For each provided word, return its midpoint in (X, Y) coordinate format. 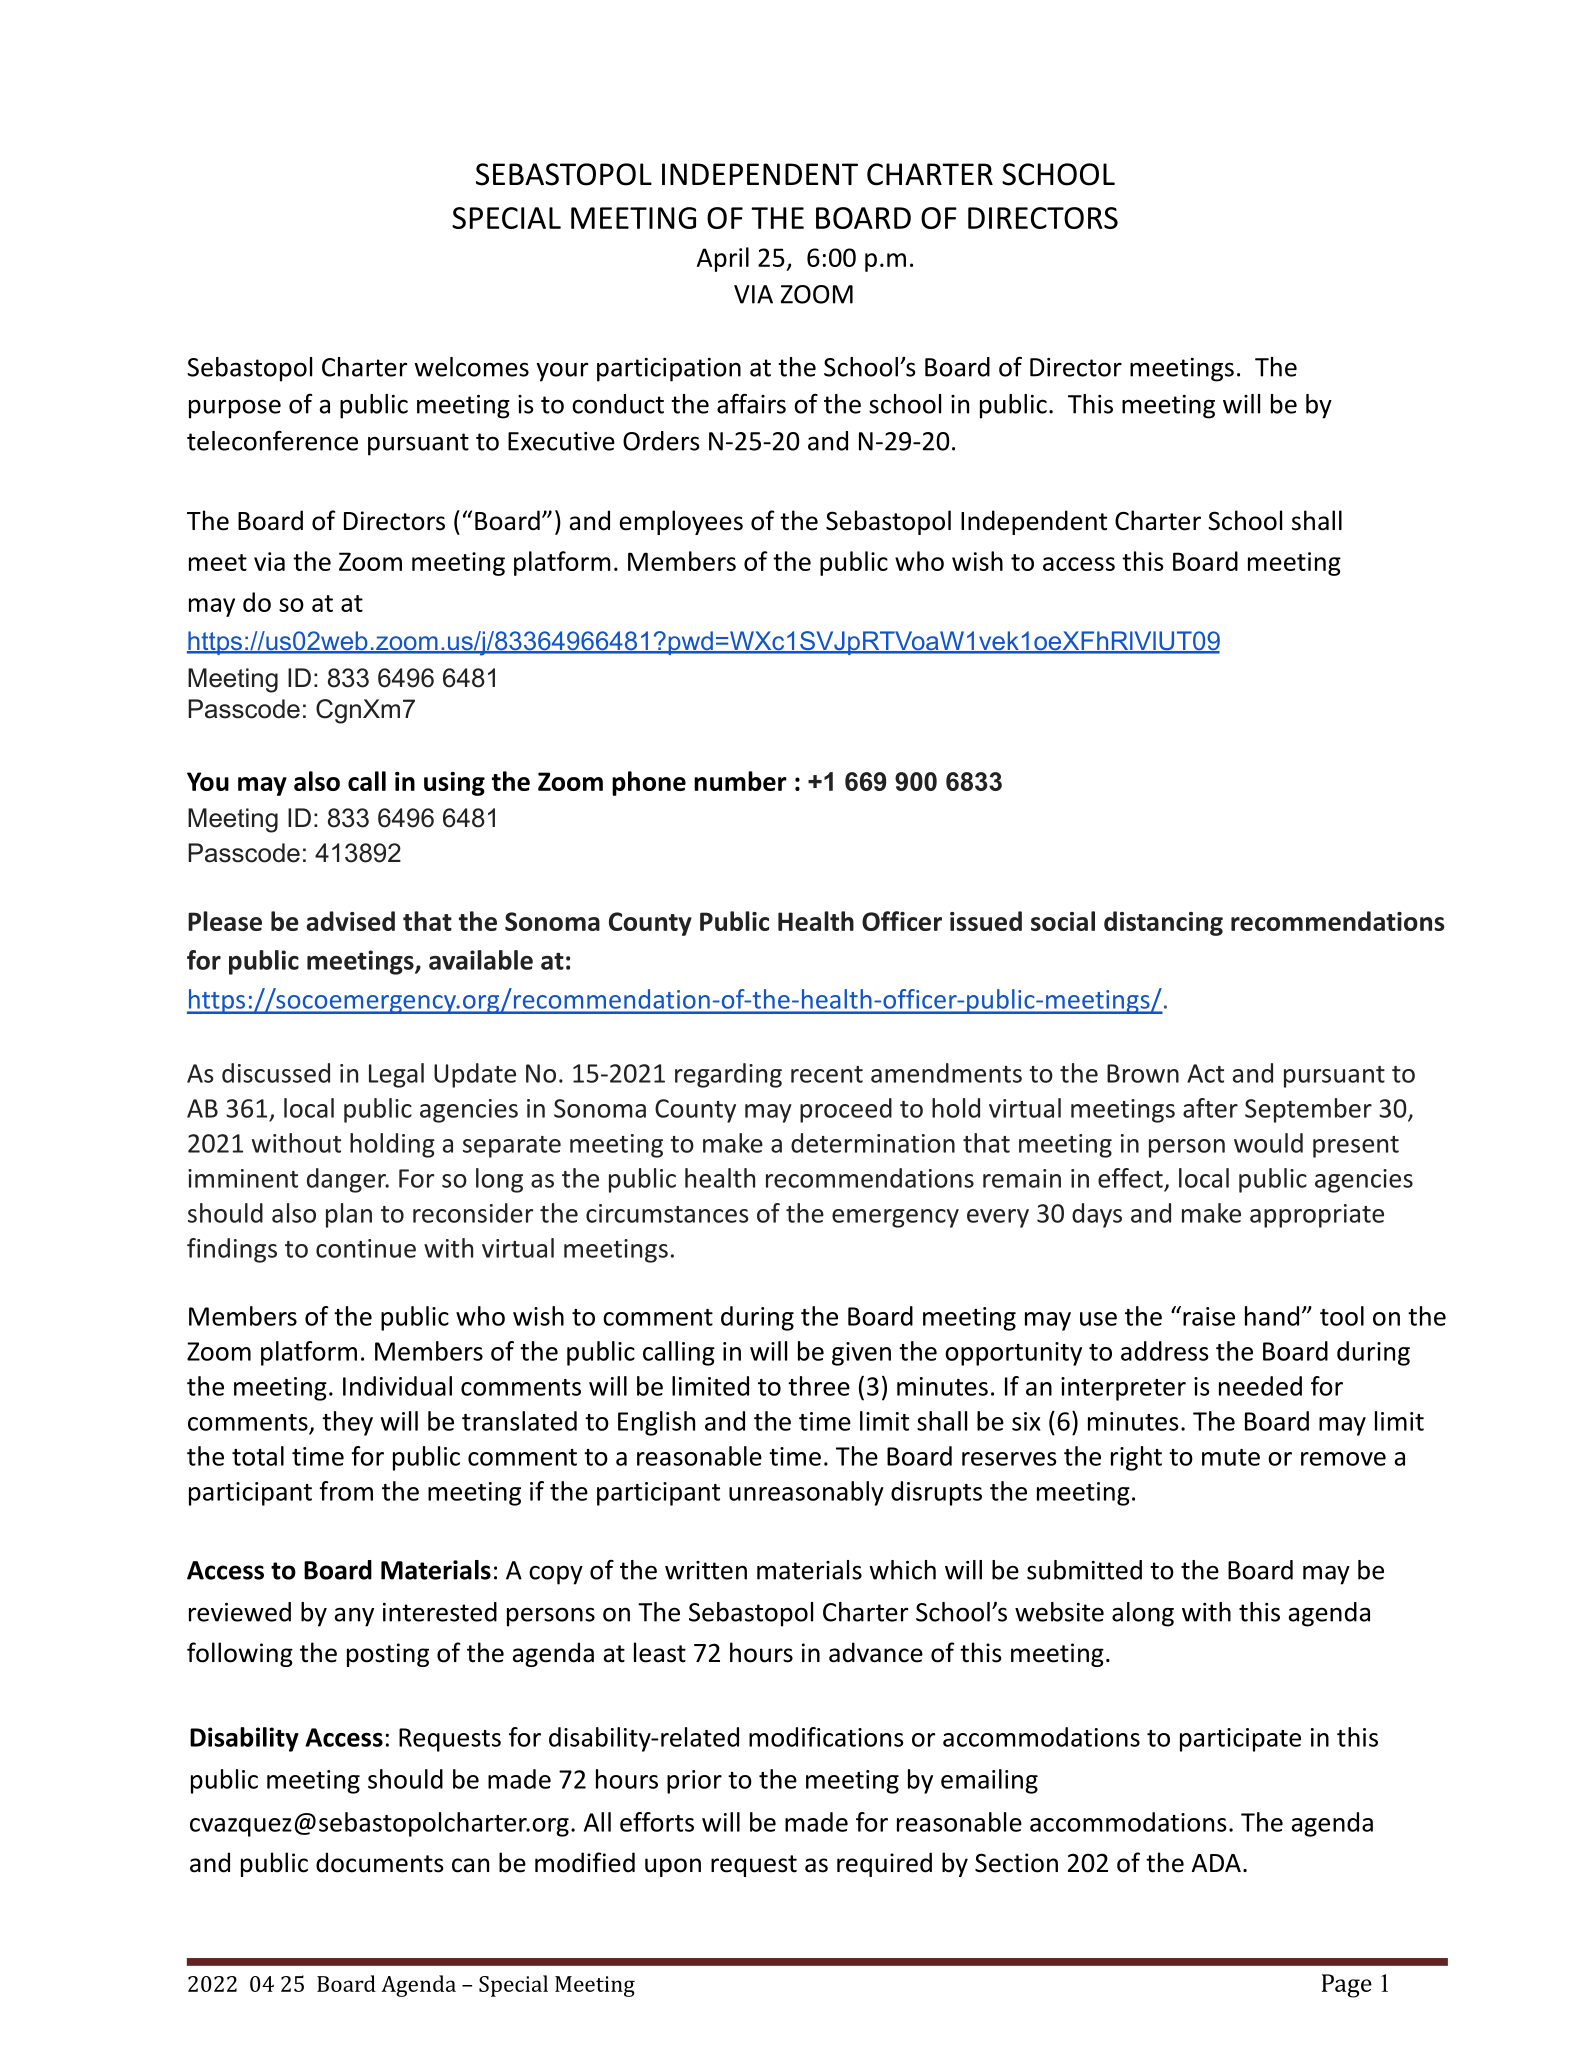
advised (350, 921)
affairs (751, 403)
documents (380, 1862)
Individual (397, 1386)
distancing (1163, 923)
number (740, 781)
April (723, 259)
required (884, 1864)
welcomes (471, 367)
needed (1260, 1386)
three (819, 1386)
